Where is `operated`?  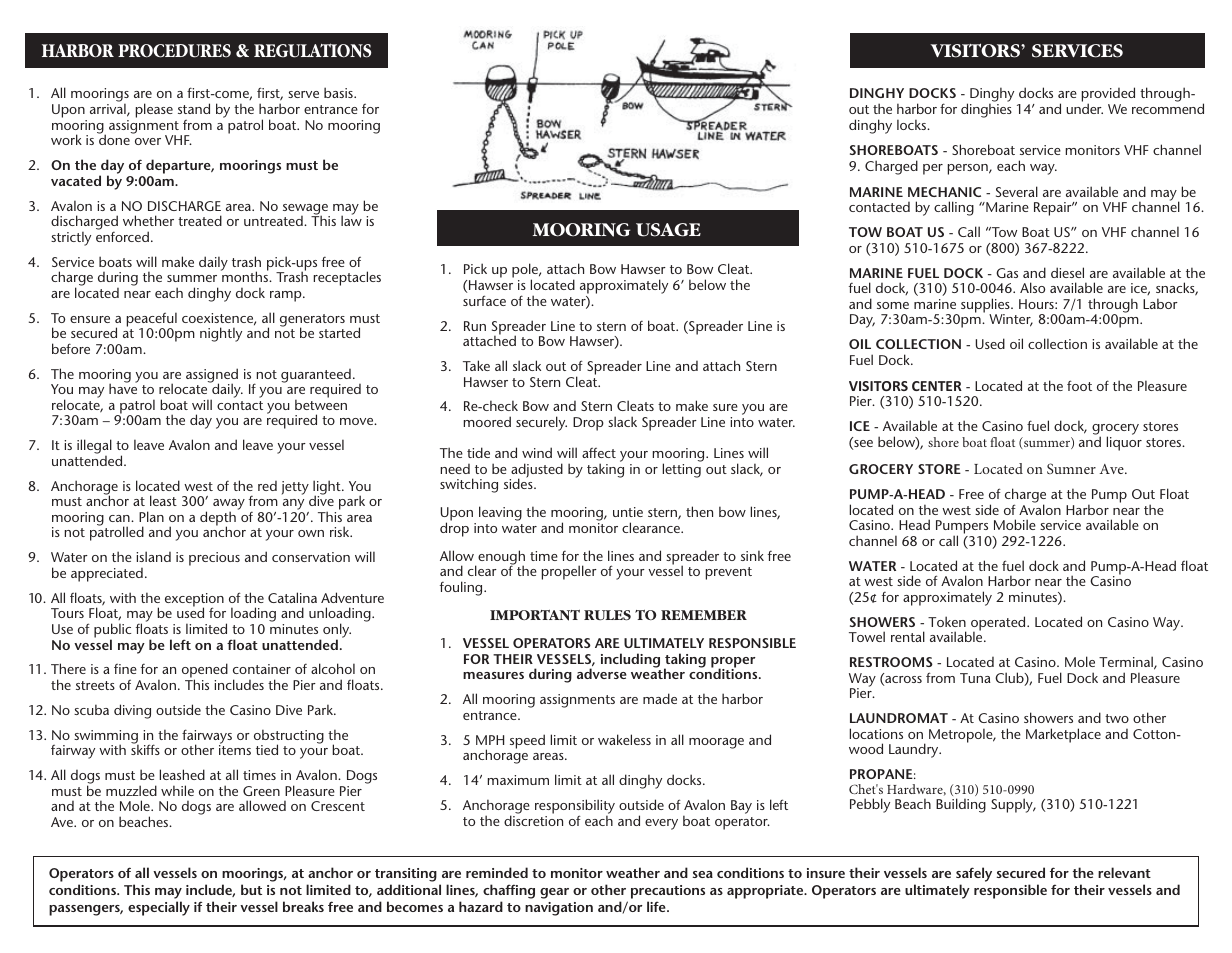
operated is located at coordinates (999, 624).
